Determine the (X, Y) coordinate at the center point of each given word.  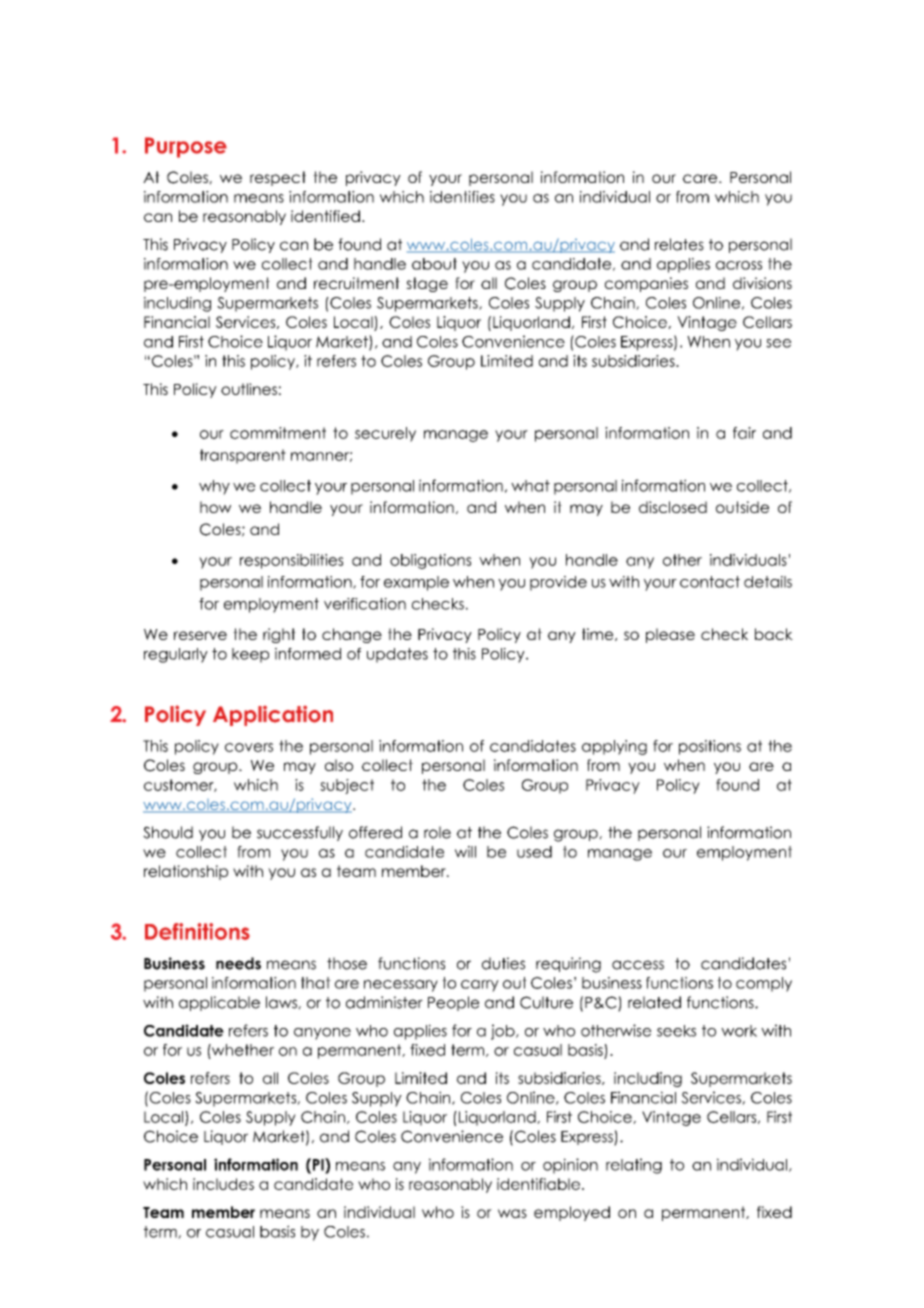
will (465, 852)
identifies (462, 197)
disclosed (673, 507)
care (701, 178)
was (512, 1213)
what (530, 486)
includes (223, 1184)
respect (278, 178)
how (215, 507)
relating (634, 1166)
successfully (300, 833)
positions (710, 747)
